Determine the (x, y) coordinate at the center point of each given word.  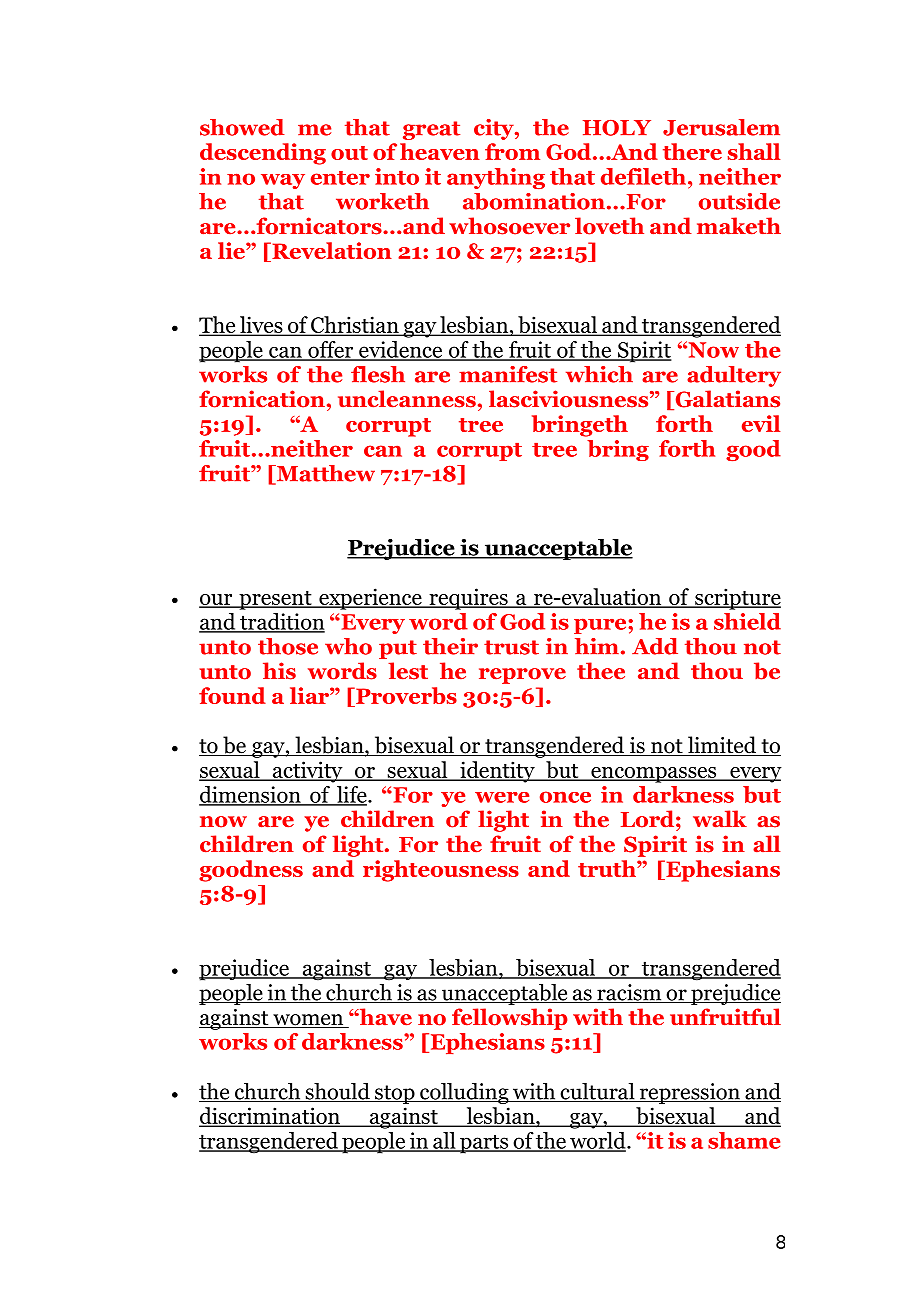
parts (484, 1144)
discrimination (270, 1117)
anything (496, 178)
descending (263, 154)
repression (689, 1093)
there (692, 151)
